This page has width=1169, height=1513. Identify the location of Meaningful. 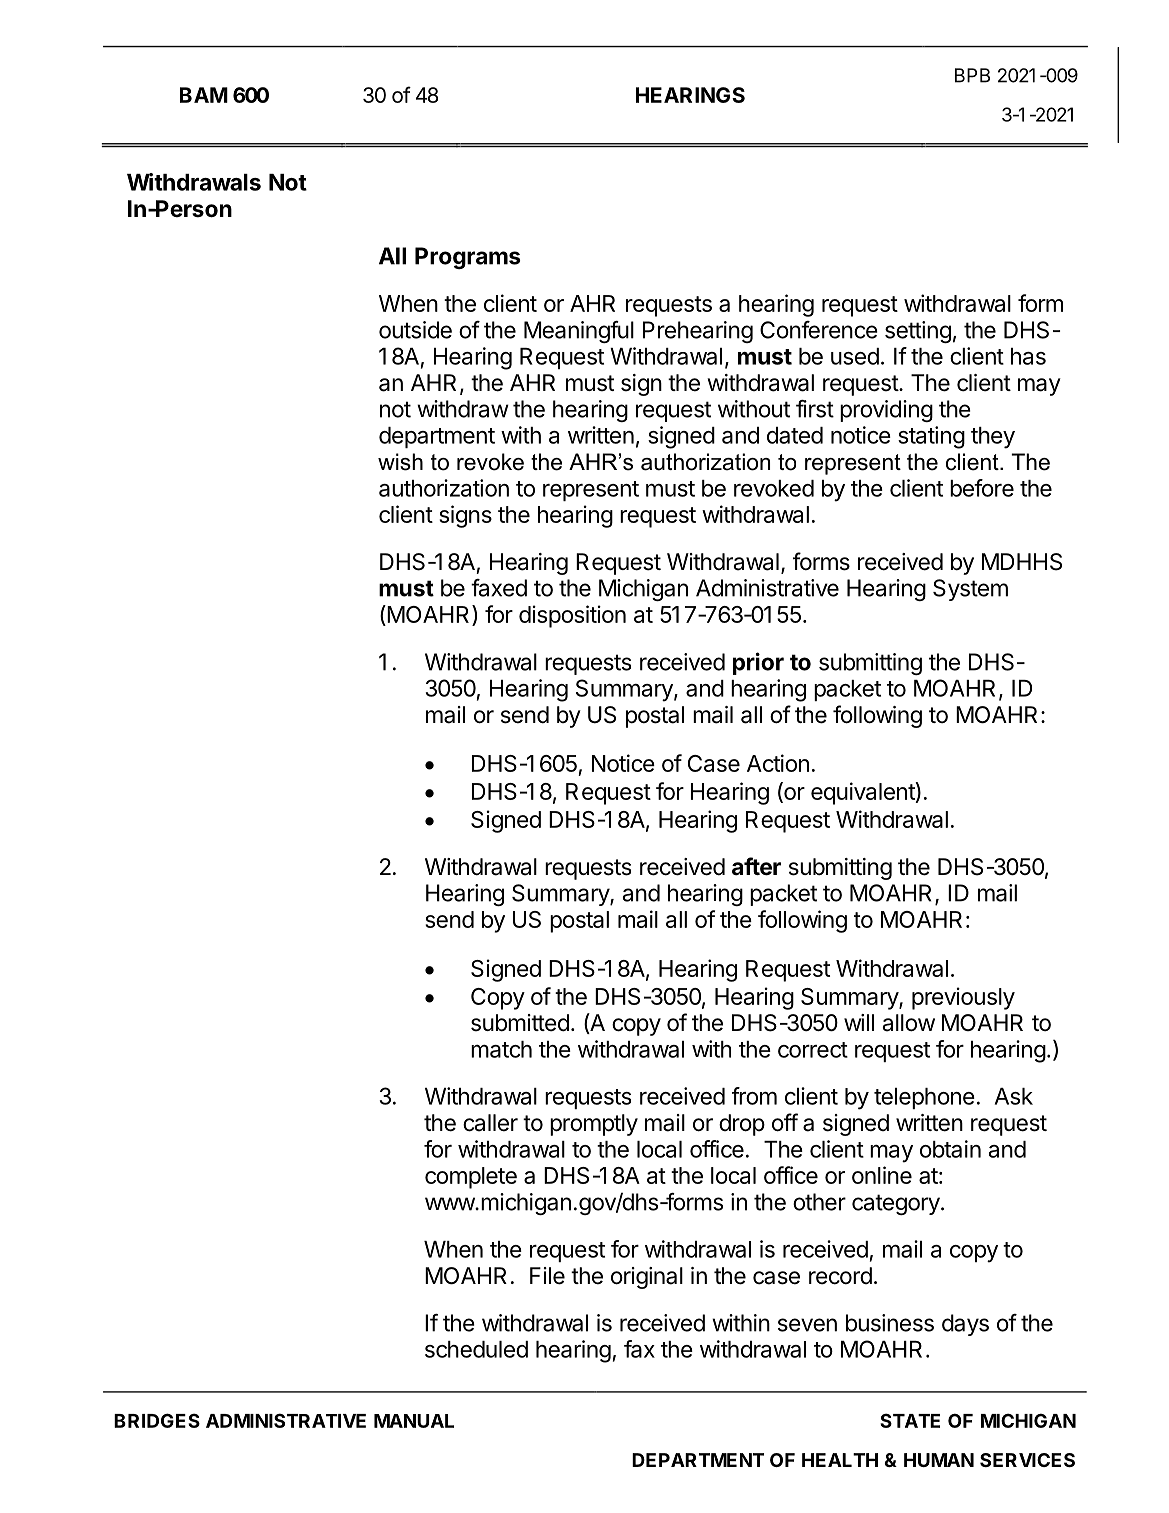
(579, 332).
